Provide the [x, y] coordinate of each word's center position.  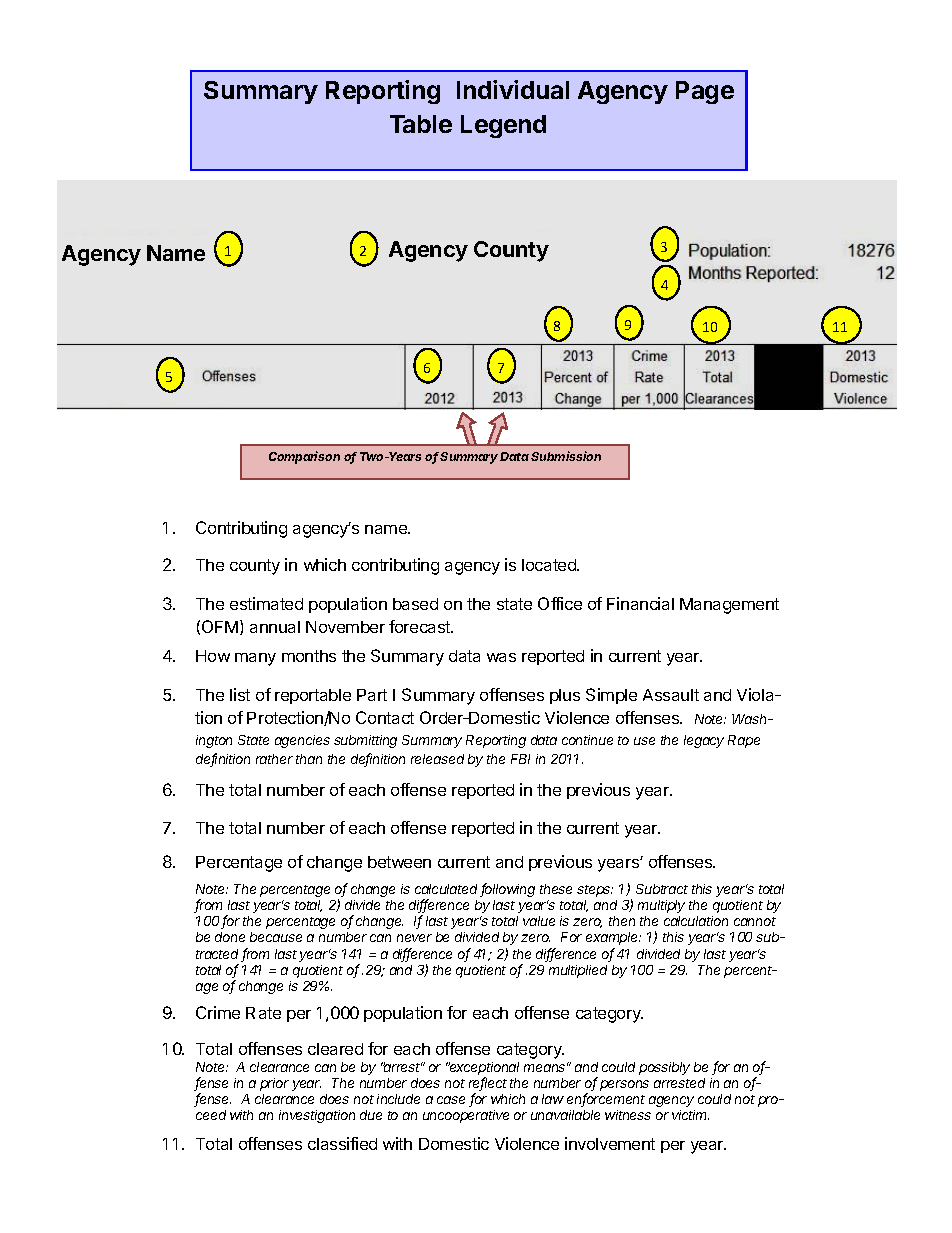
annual [275, 627]
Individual [513, 89]
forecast [421, 626]
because [276, 937]
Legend [503, 126]
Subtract [662, 889]
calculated [448, 890]
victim [690, 1115]
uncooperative [466, 1116]
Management [729, 606]
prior [274, 1084]
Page [705, 92]
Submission [566, 456]
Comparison [304, 457]
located [550, 565]
